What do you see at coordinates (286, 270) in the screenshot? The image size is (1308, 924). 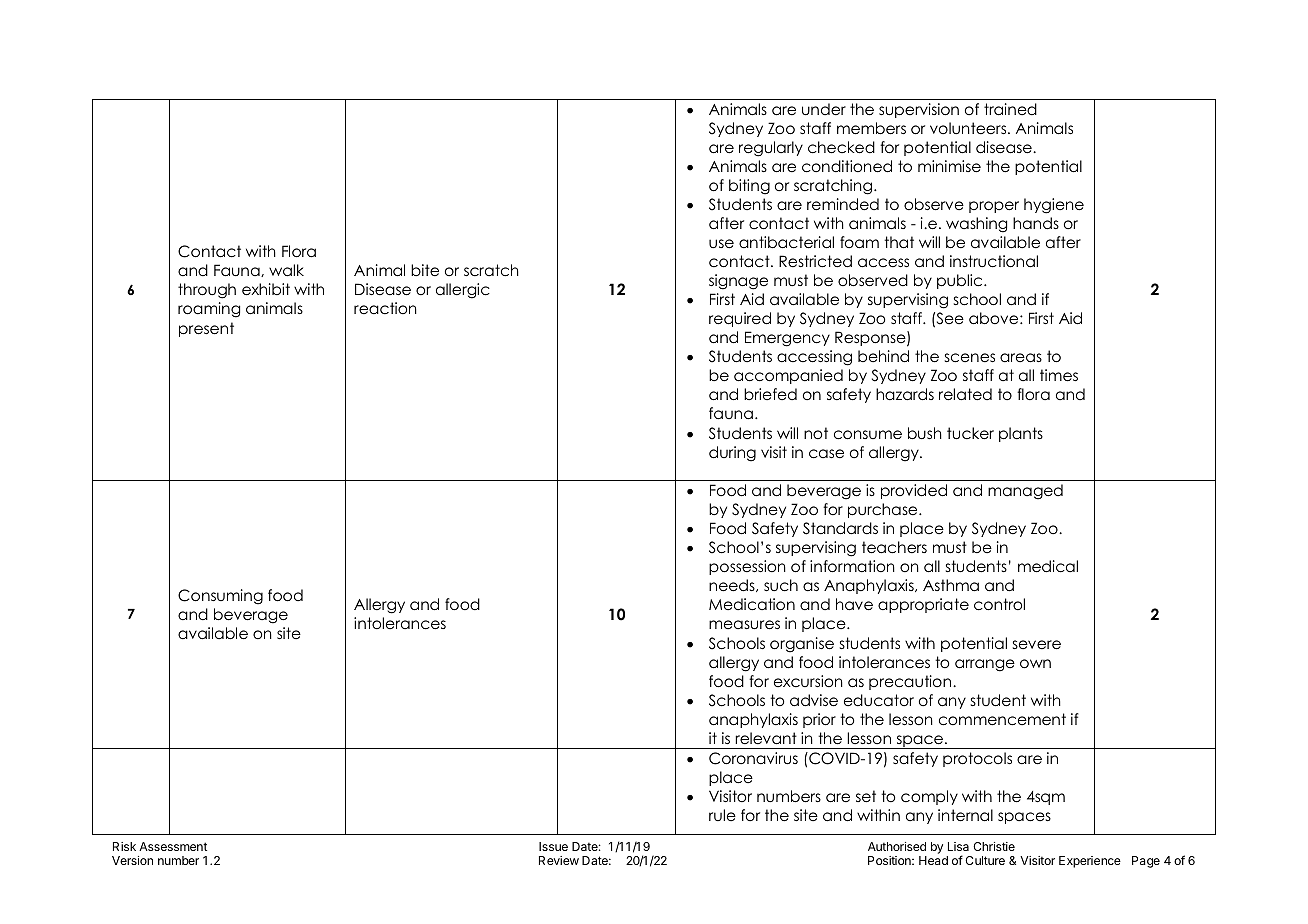 I see `walk` at bounding box center [286, 270].
